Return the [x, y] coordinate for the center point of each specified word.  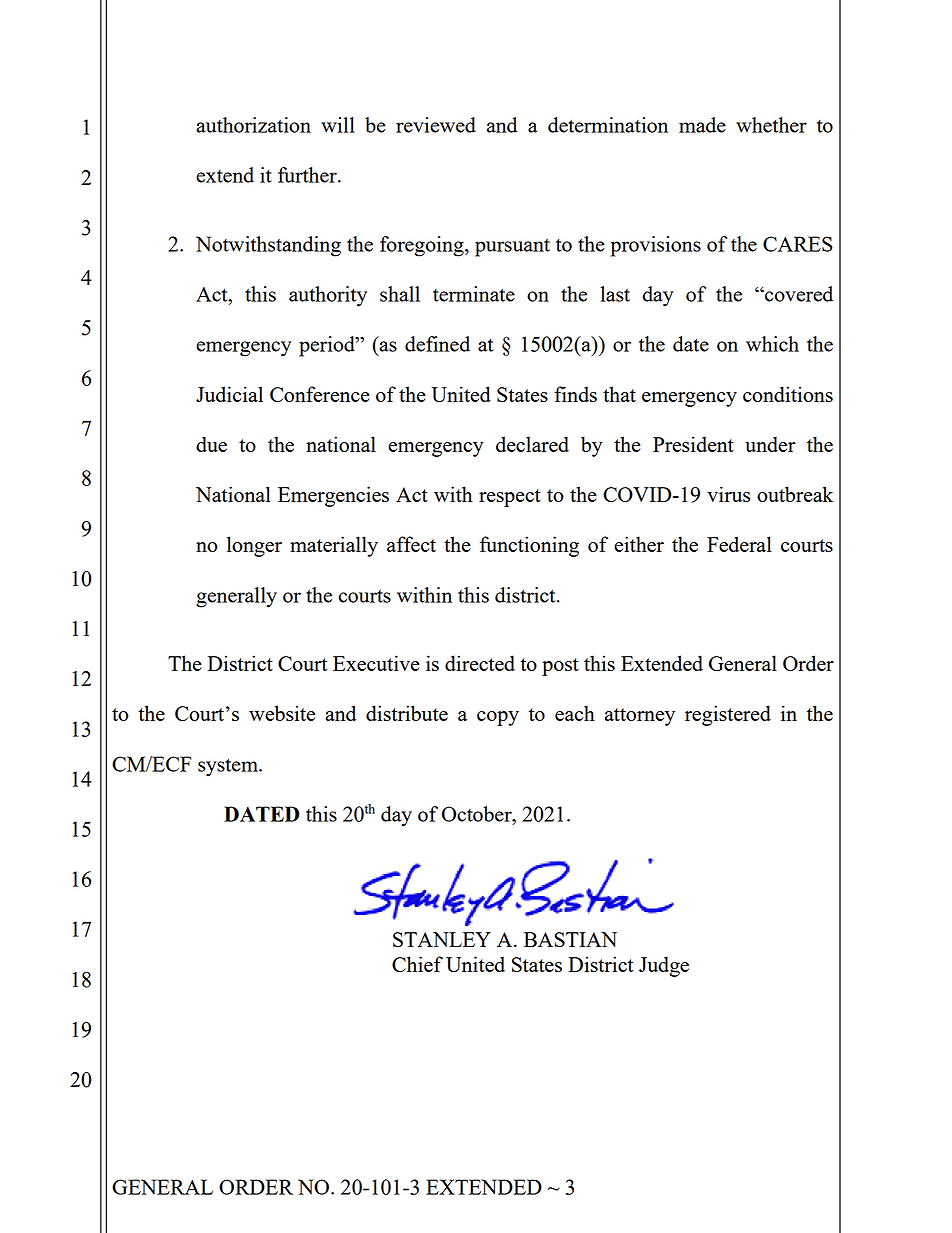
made [702, 125]
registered [728, 715]
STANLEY [442, 939]
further [308, 175]
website [282, 713]
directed [480, 663]
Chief [417, 964]
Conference [320, 394]
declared [532, 444]
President [693, 444]
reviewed [436, 125]
